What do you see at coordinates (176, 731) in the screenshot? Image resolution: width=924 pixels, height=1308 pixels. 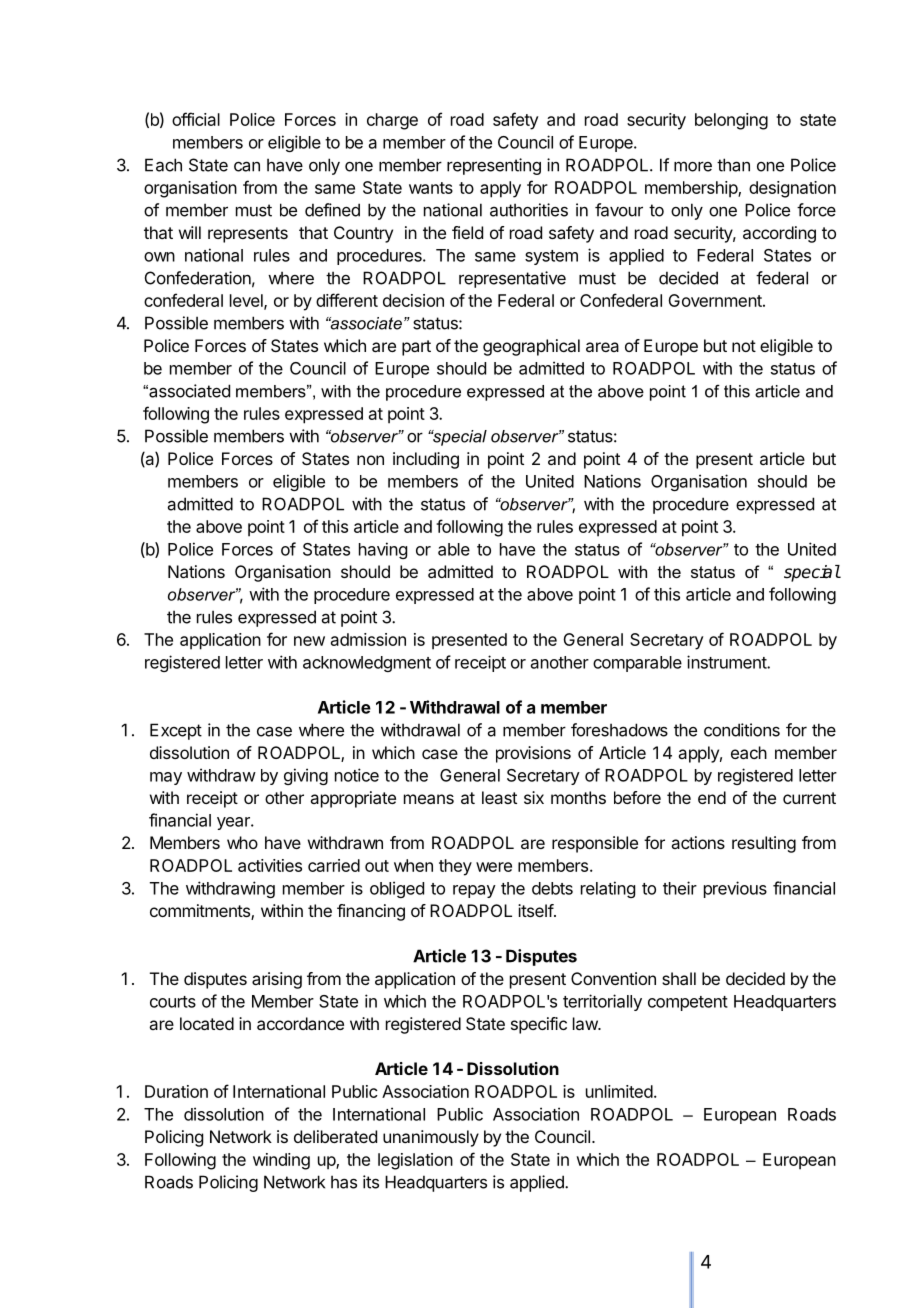 I see `Except` at bounding box center [176, 731].
